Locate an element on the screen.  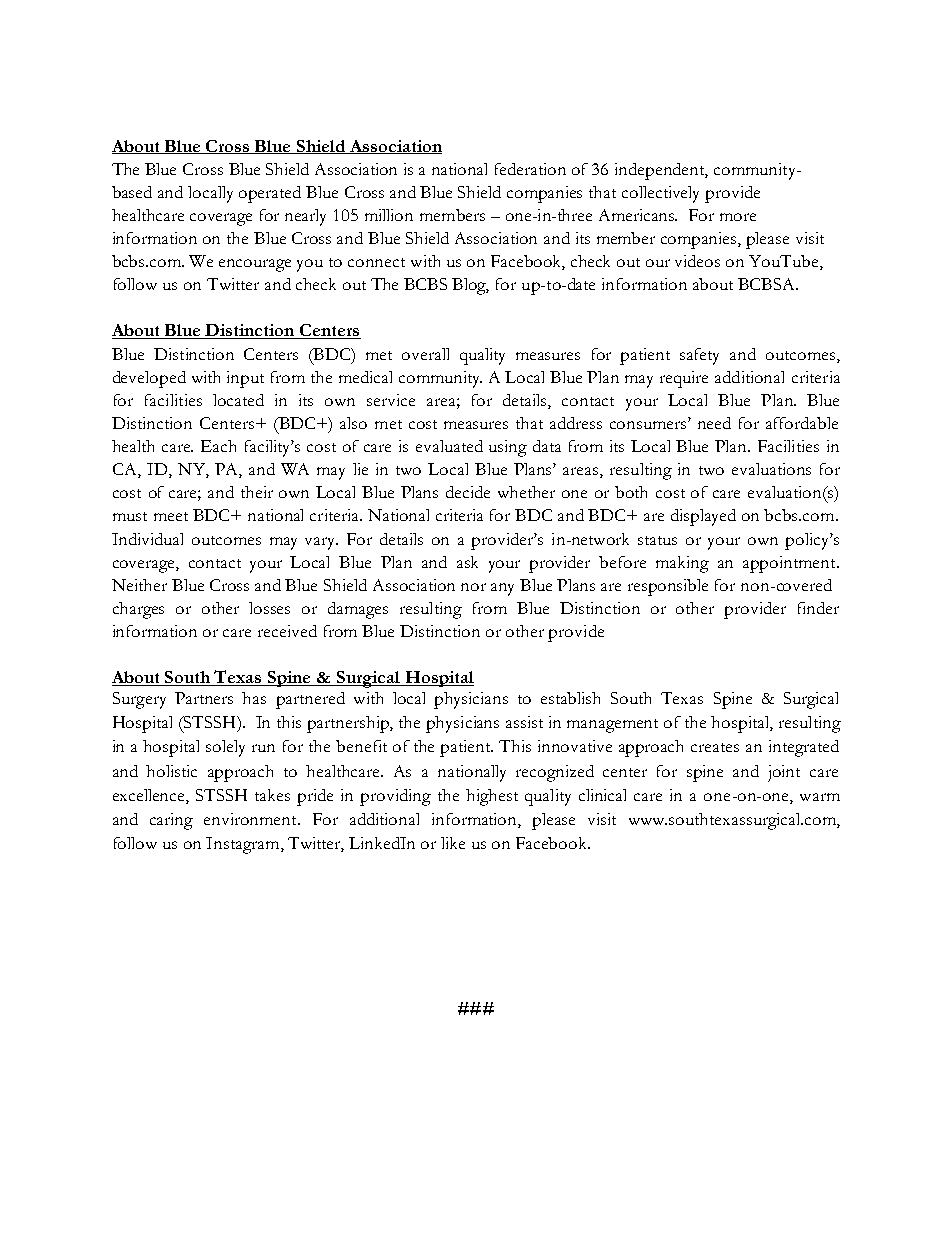
displayed is located at coordinates (703, 517).
